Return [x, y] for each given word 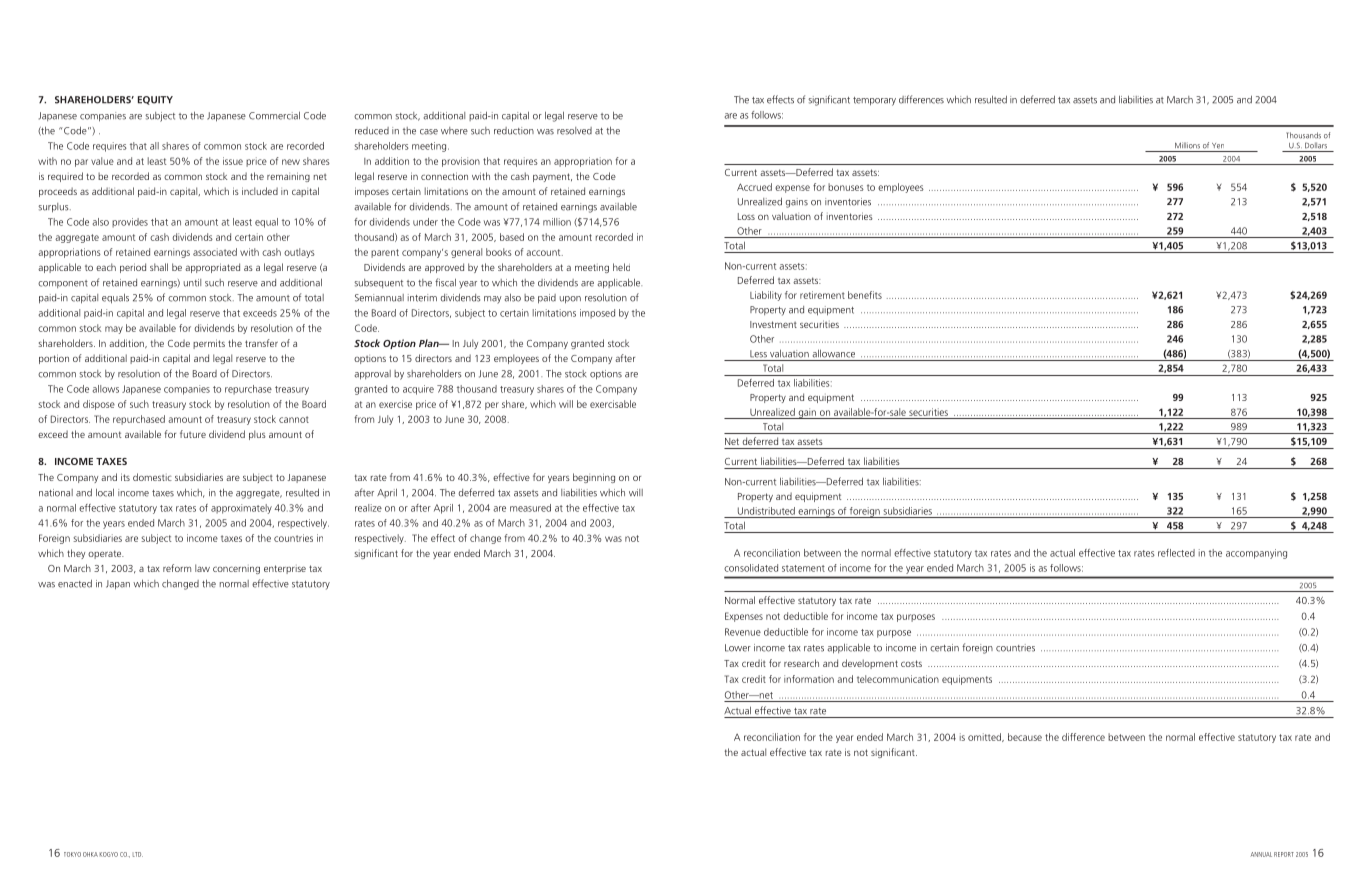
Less [758, 354]
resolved [574, 131]
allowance [834, 353]
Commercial [274, 115]
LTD [138, 854]
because [1025, 737]
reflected [1176, 553]
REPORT [1284, 854]
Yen [1218, 146]
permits [209, 344]
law [202, 568]
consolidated [751, 568]
